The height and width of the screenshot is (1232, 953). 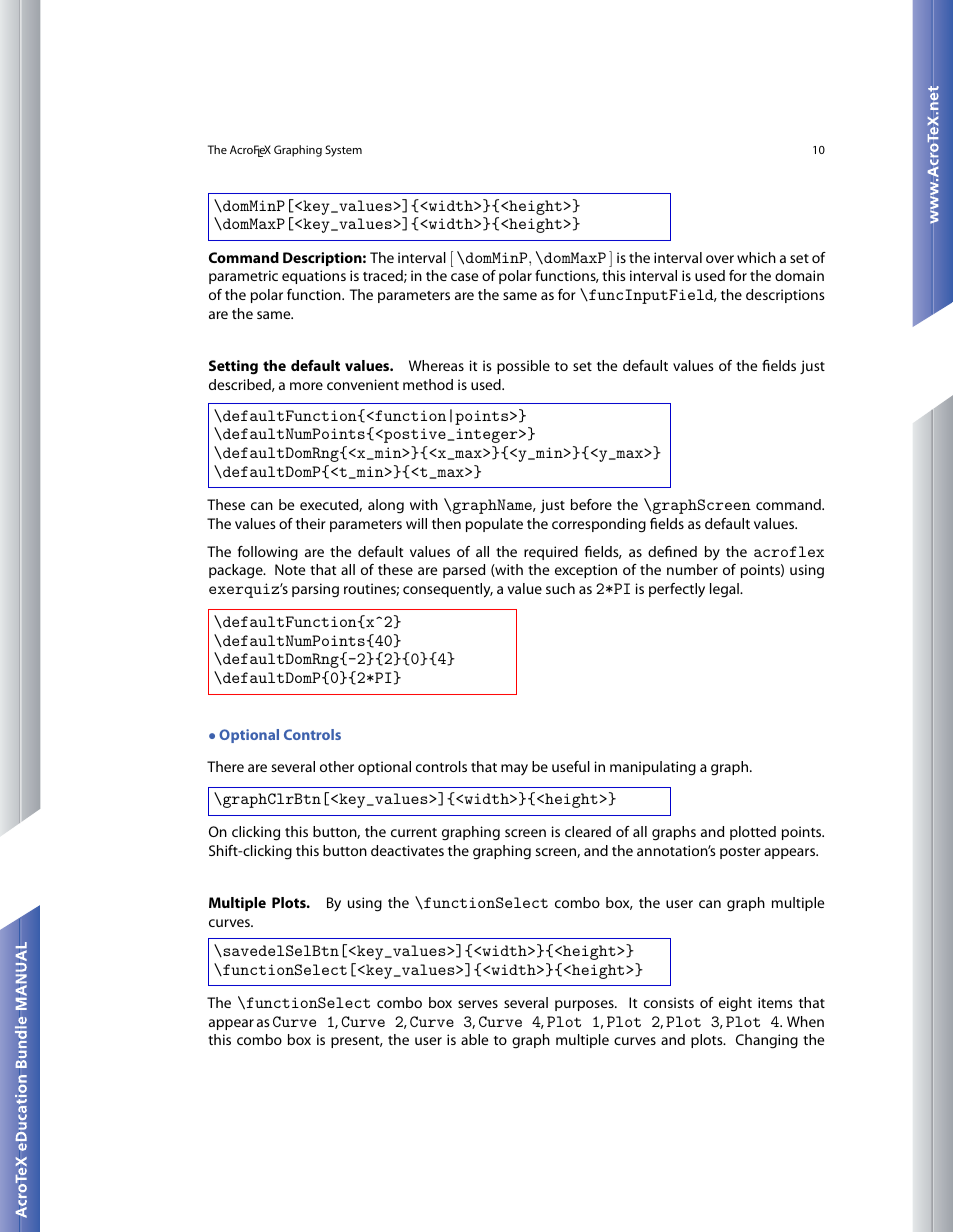 I want to click on poster, so click(x=740, y=853).
